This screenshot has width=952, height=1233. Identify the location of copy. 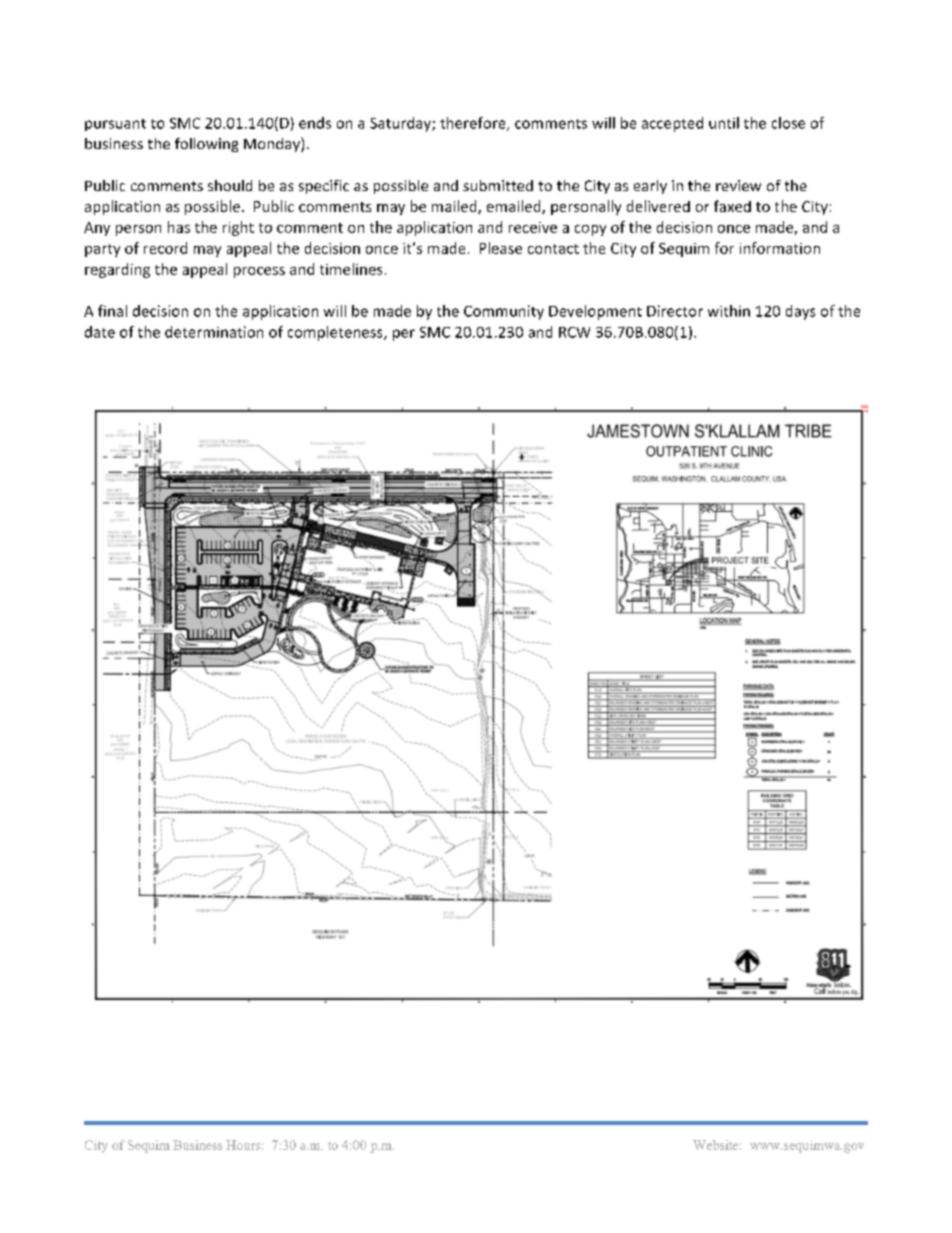
(590, 230).
